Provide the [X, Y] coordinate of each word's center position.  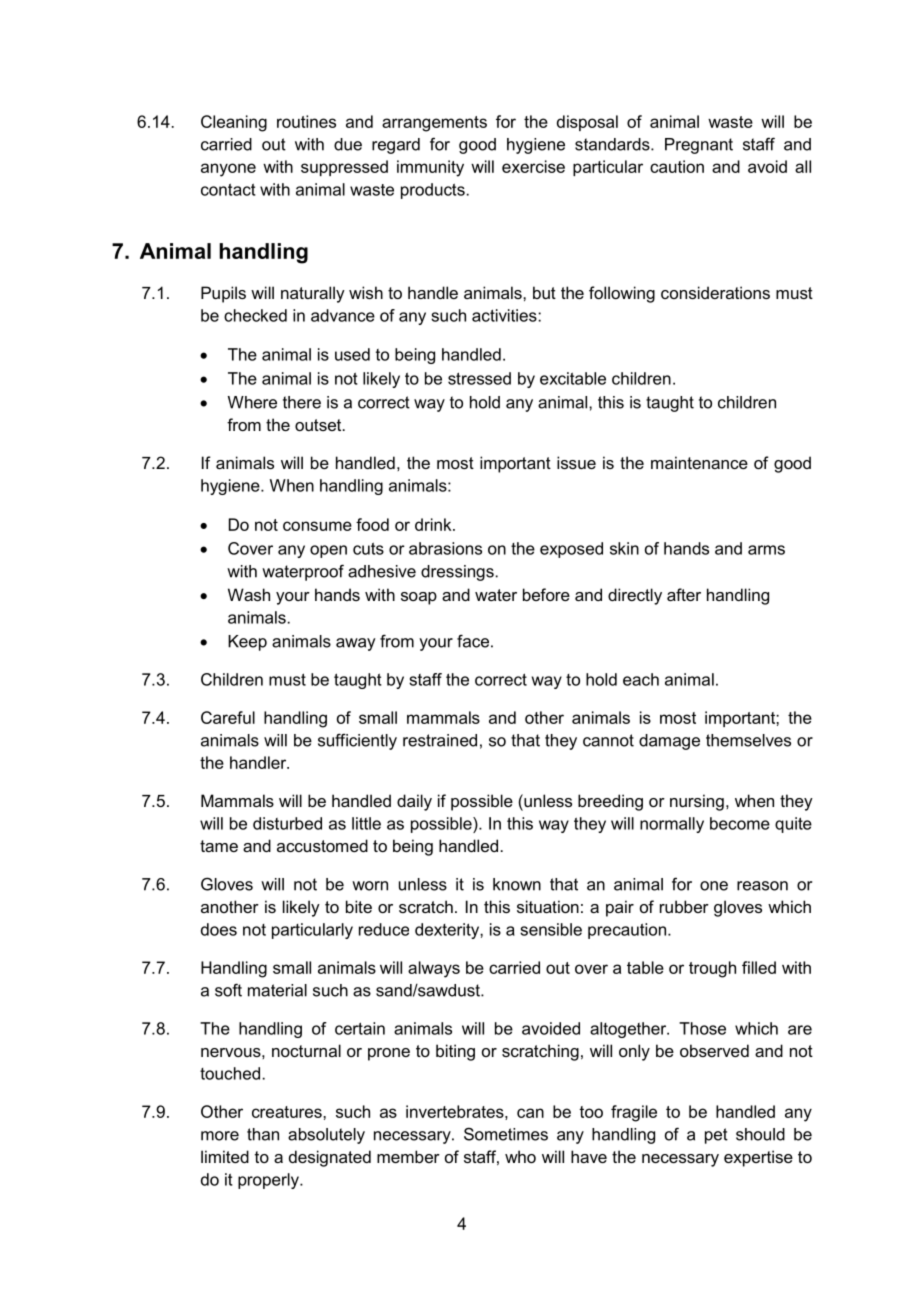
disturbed [287, 823]
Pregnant [699, 146]
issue [576, 462]
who [520, 1156]
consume [317, 526]
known [517, 884]
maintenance [699, 462]
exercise [533, 166]
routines [306, 121]
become [740, 823]
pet [716, 1136]
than [263, 1134]
